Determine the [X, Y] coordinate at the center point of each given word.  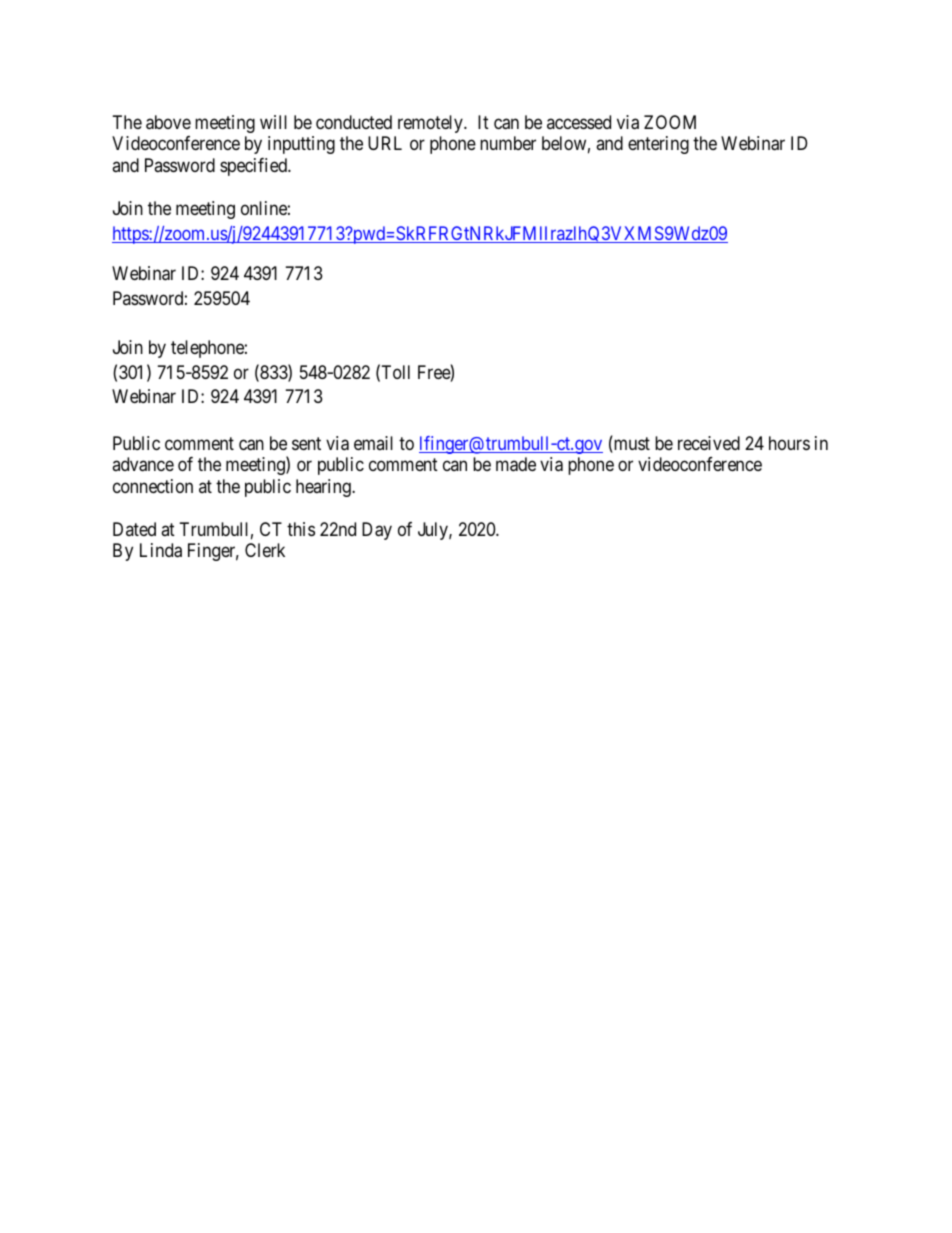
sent [306, 443]
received [709, 443]
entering [658, 145]
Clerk [265, 550]
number [508, 143]
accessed [579, 122]
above [168, 122]
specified [254, 167]
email [373, 443]
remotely [431, 124]
